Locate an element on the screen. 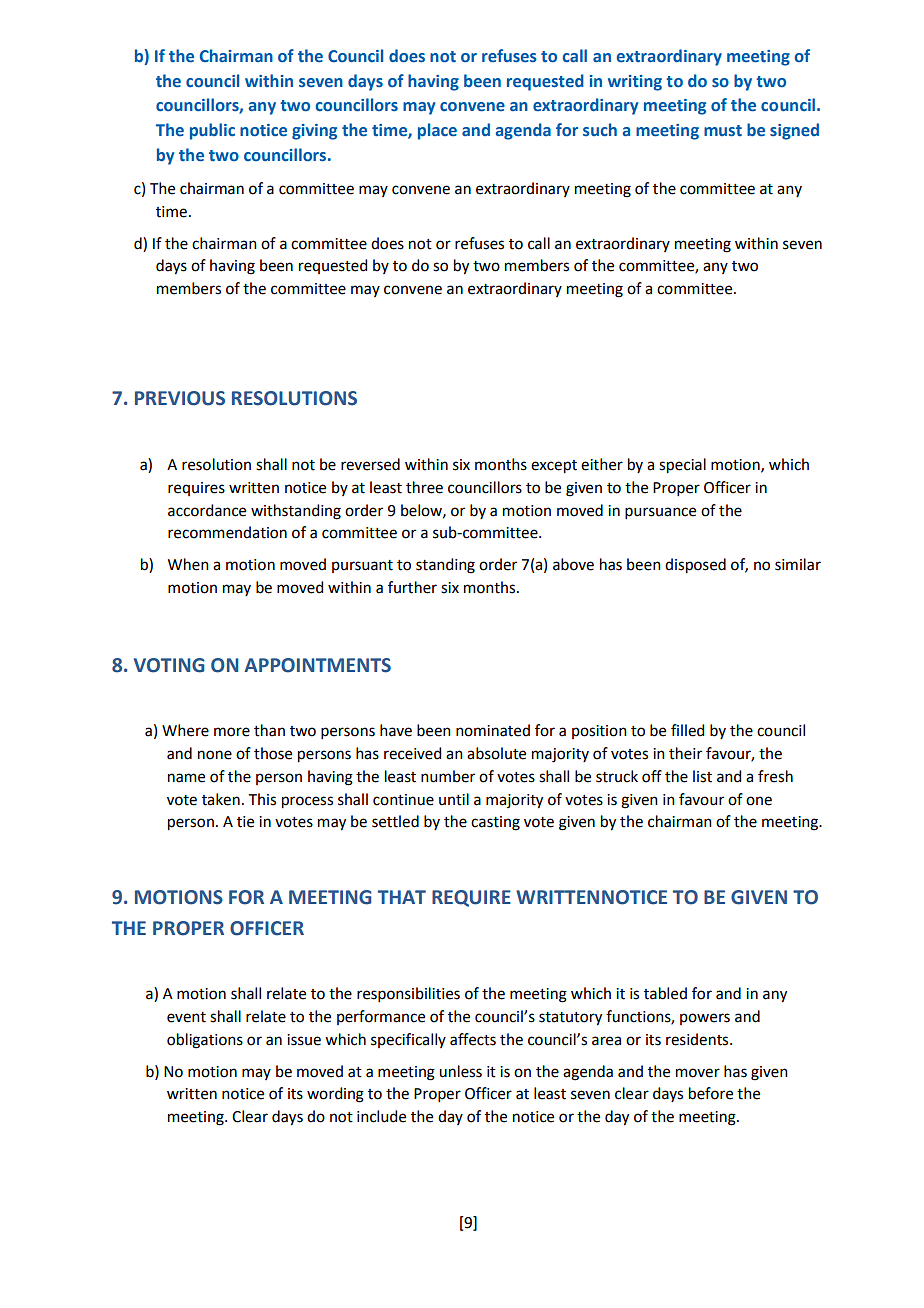 The width and height of the screenshot is (924, 1308). obligations is located at coordinates (205, 1041).
